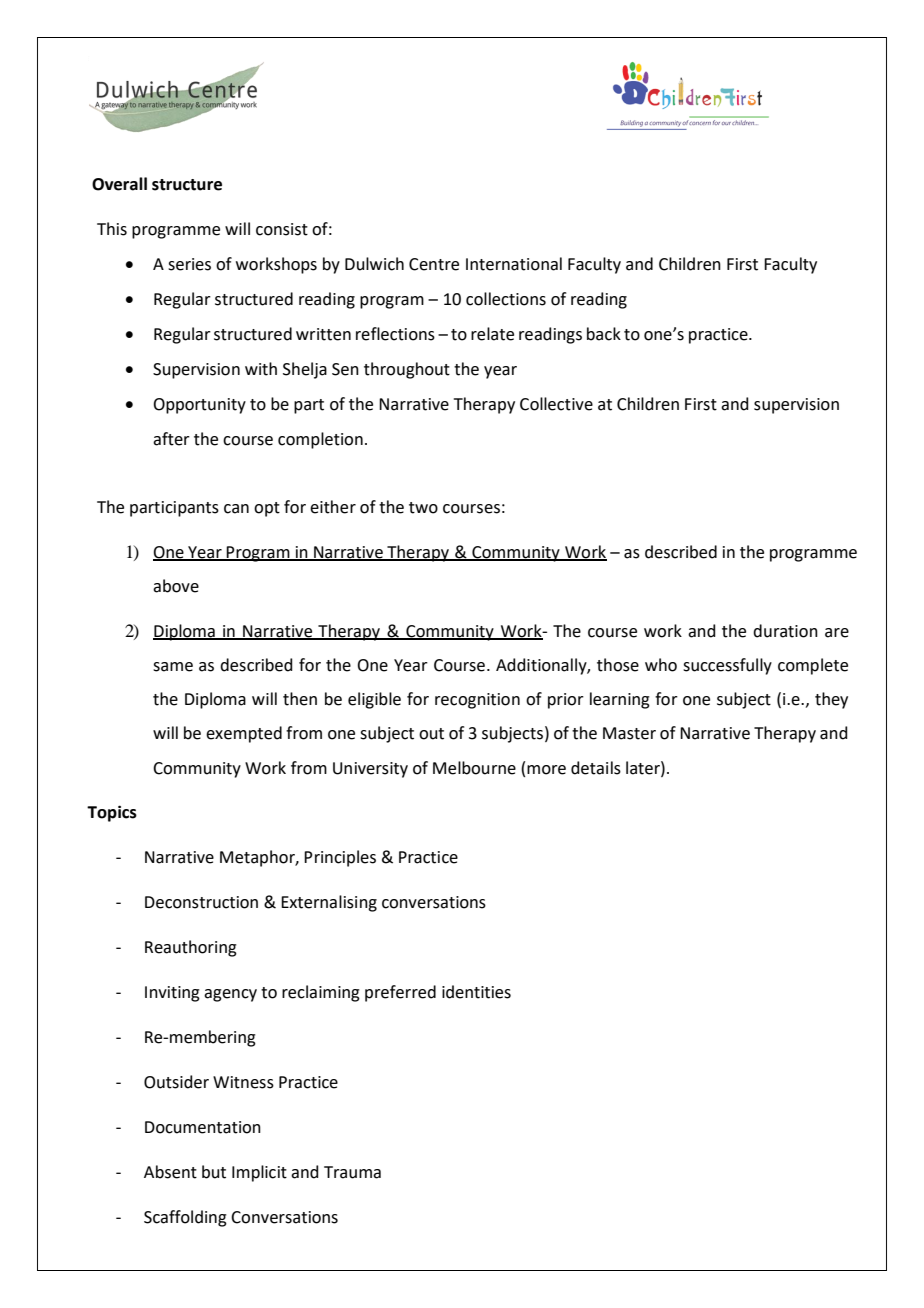 The width and height of the document is (924, 1308). What do you see at coordinates (201, 902) in the document?
I see `Deconstruction` at bounding box center [201, 902].
